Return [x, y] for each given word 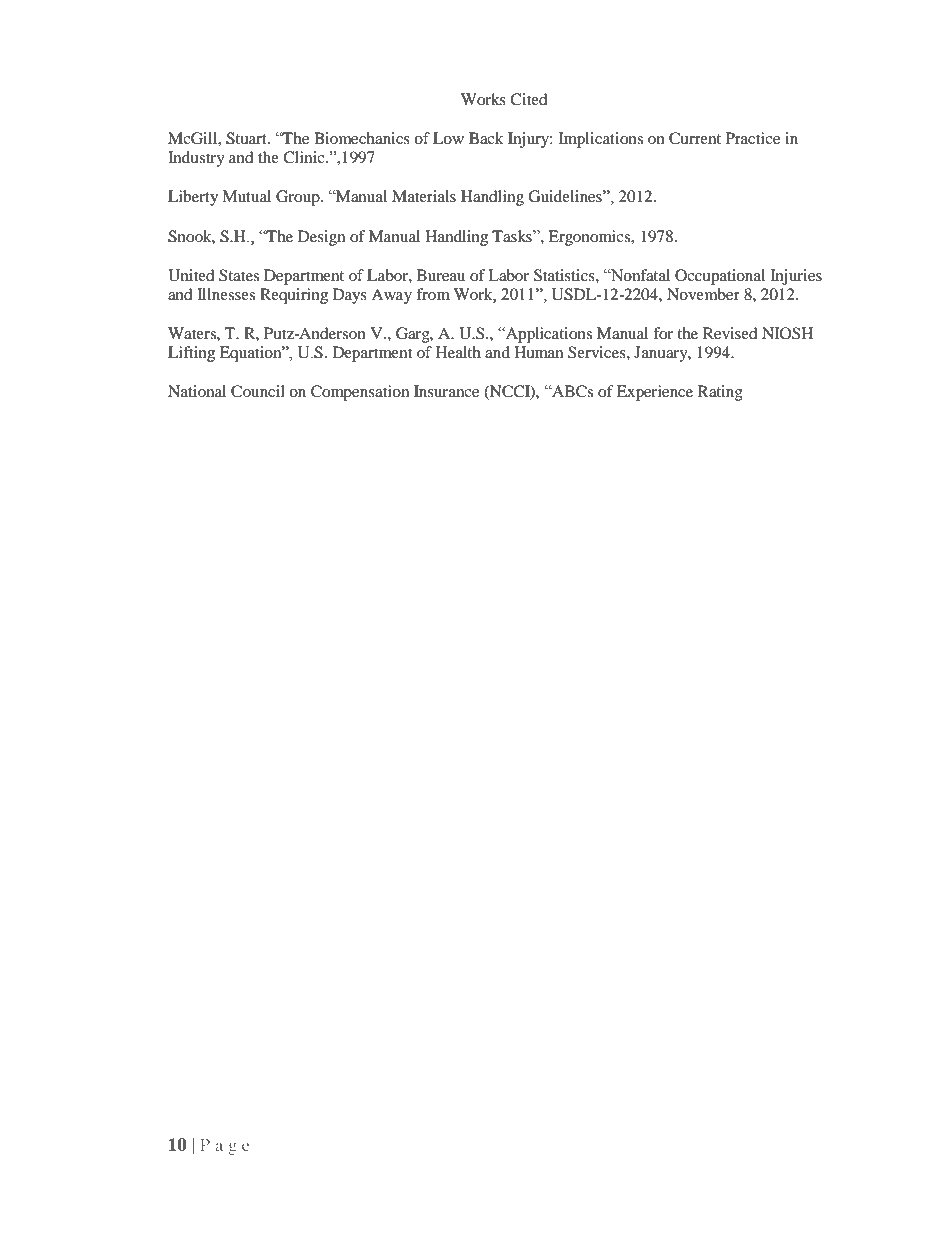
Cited [529, 99]
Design [321, 238]
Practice [753, 138]
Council [258, 391]
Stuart [247, 138]
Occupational [720, 277]
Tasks [513, 236]
